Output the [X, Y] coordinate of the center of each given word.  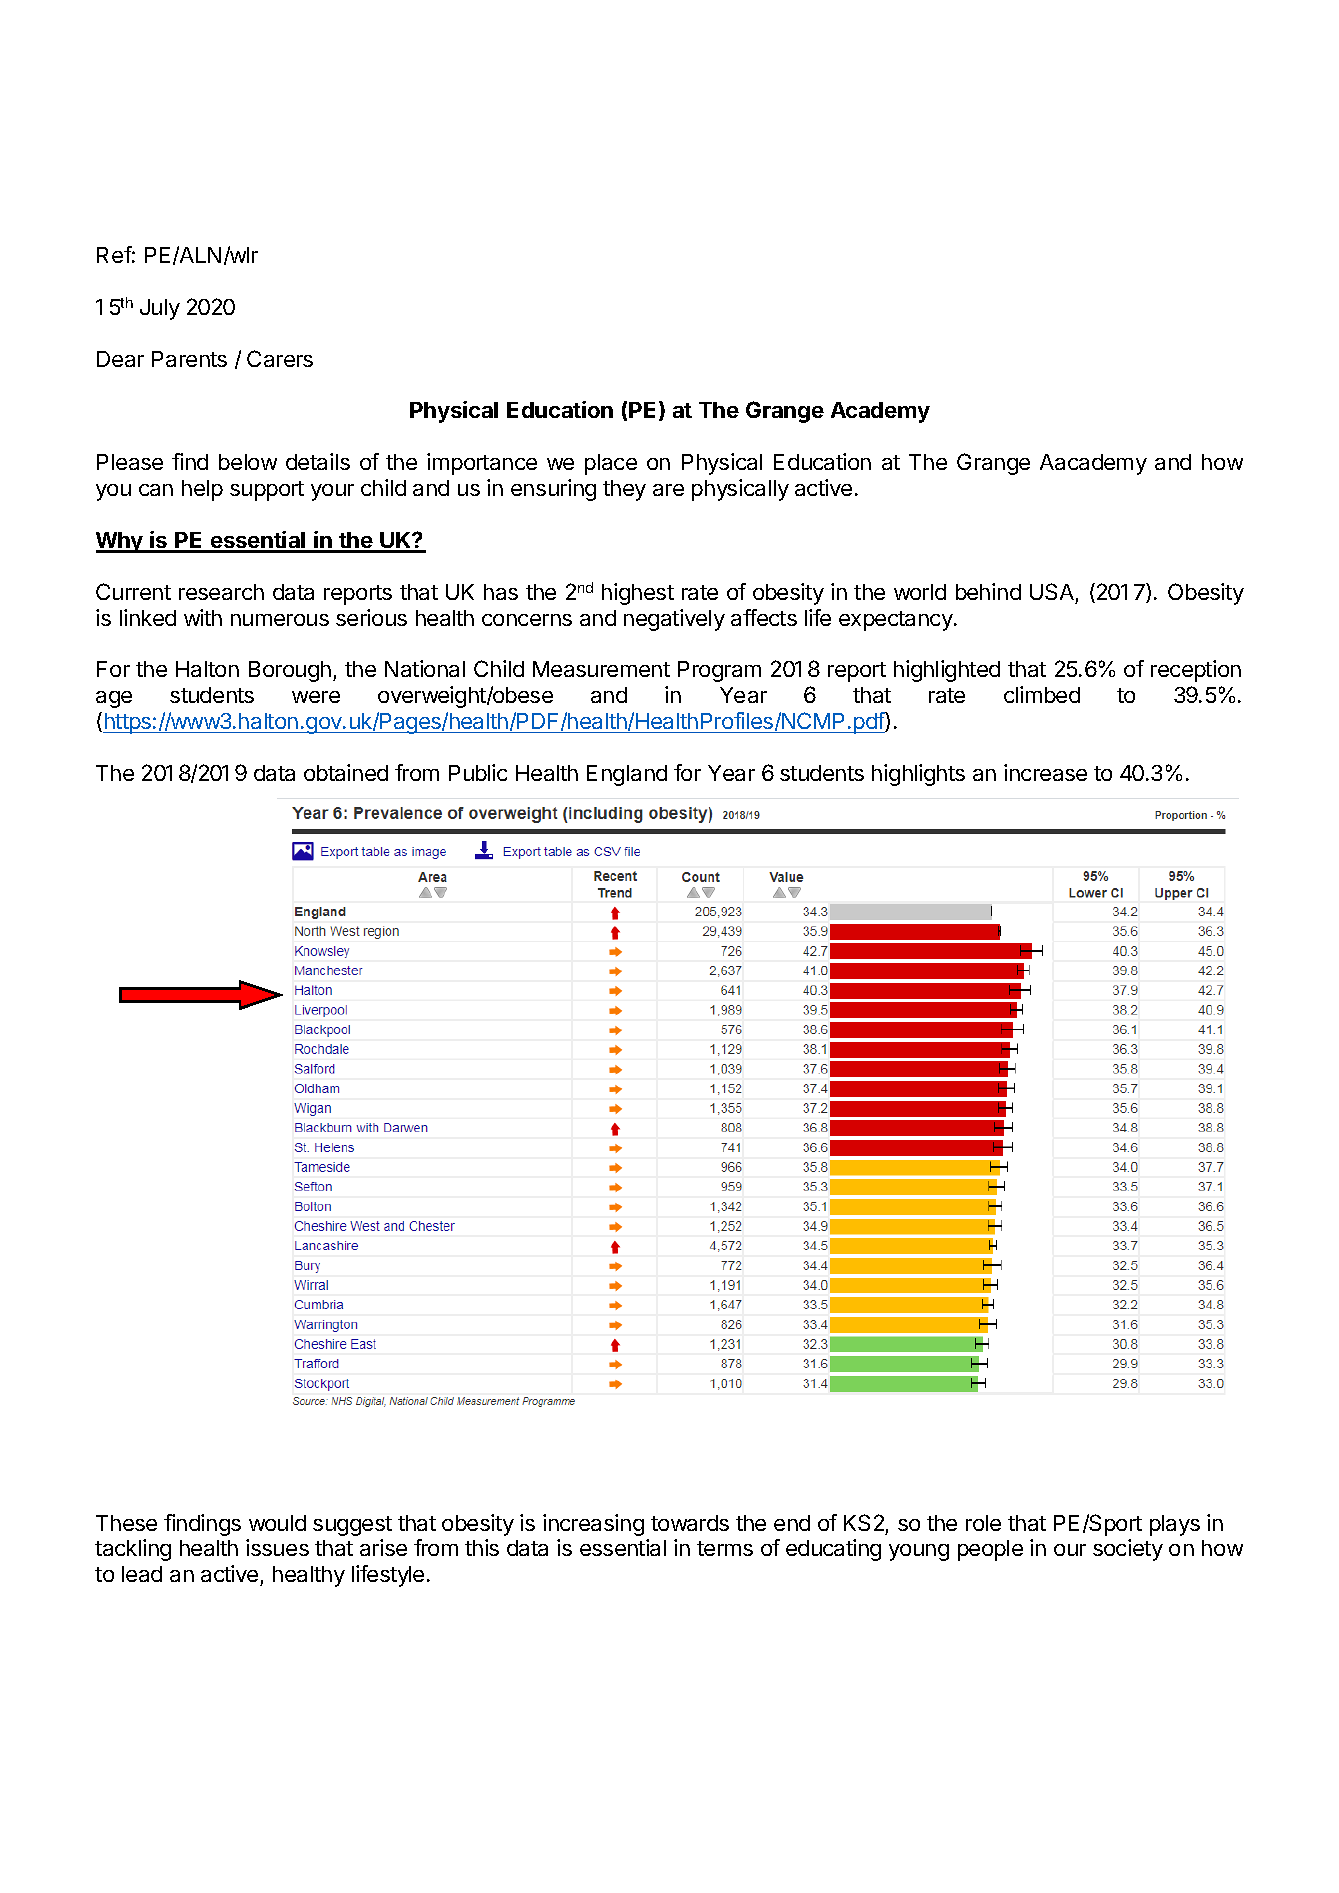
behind [988, 591]
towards [690, 1523]
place [611, 464]
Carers [280, 358]
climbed [1042, 694]
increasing [593, 1525]
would [277, 1523]
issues [277, 1547]
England [627, 775]
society [1128, 1550]
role [983, 1523]
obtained [346, 772]
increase [1045, 772]
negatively [674, 620]
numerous [280, 620]
